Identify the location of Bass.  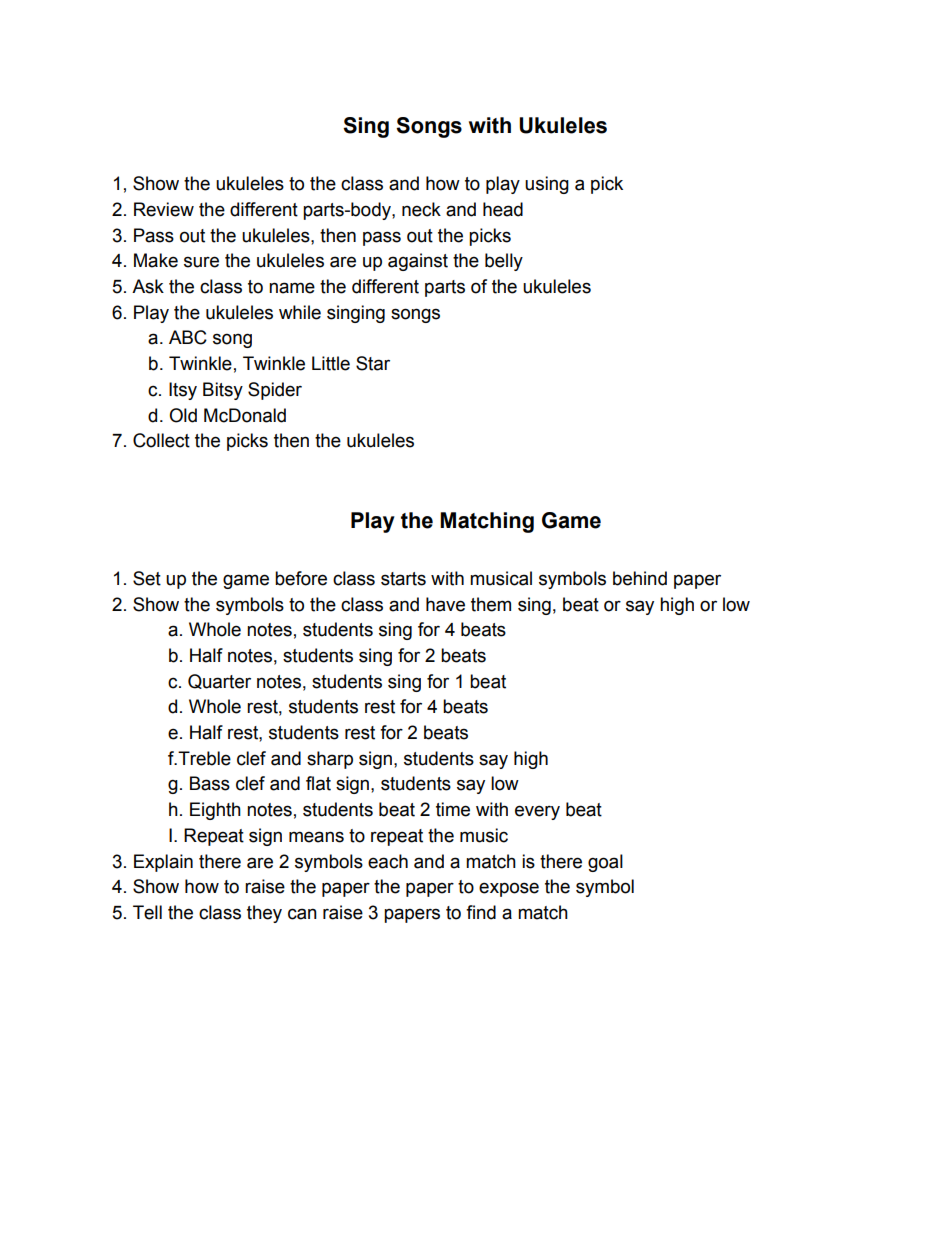
(210, 783).
